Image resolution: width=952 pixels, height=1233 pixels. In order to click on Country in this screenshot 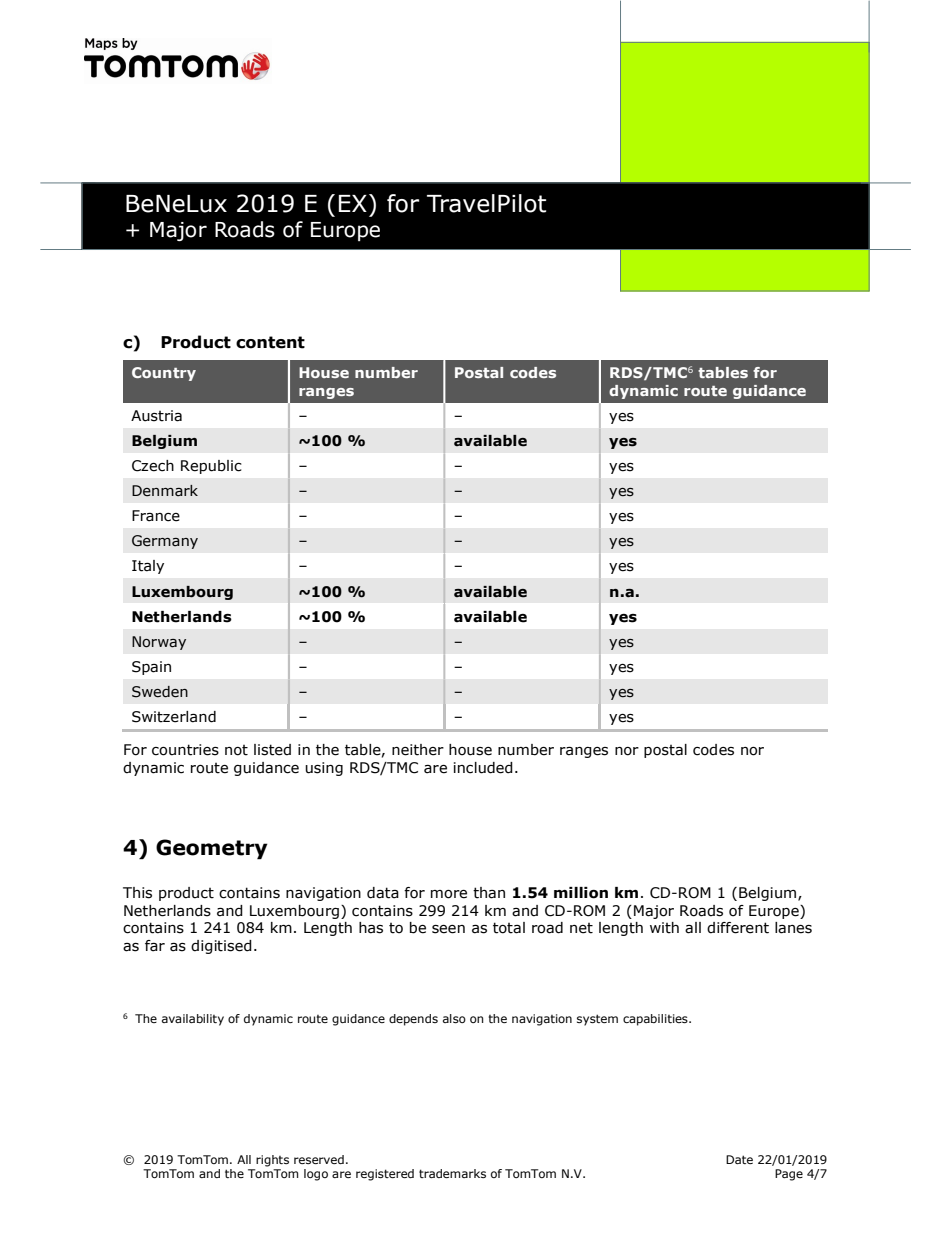, I will do `click(164, 374)`.
